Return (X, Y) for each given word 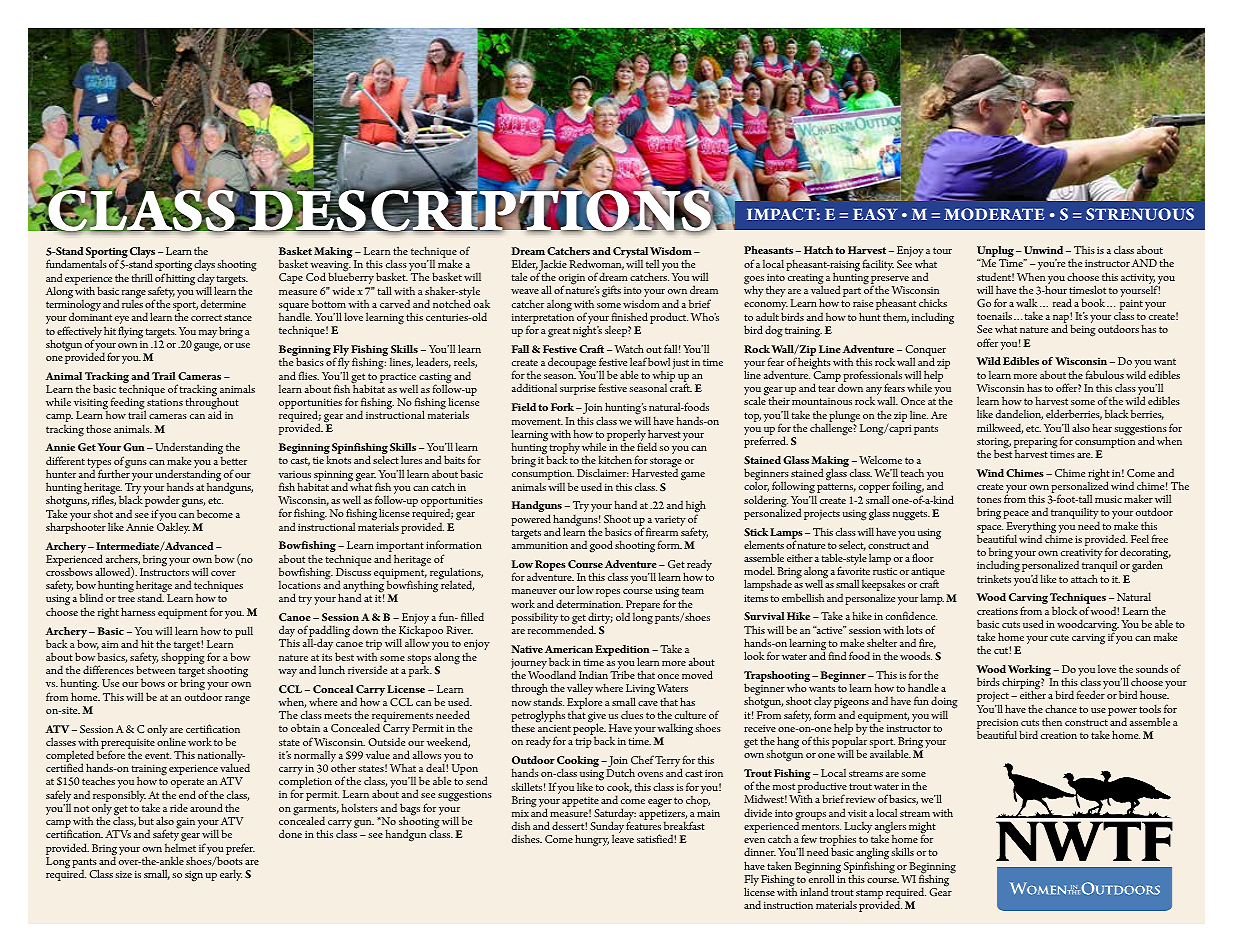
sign (194, 876)
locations (300, 585)
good (601, 546)
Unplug (995, 253)
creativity (1081, 555)
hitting (180, 278)
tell (652, 263)
